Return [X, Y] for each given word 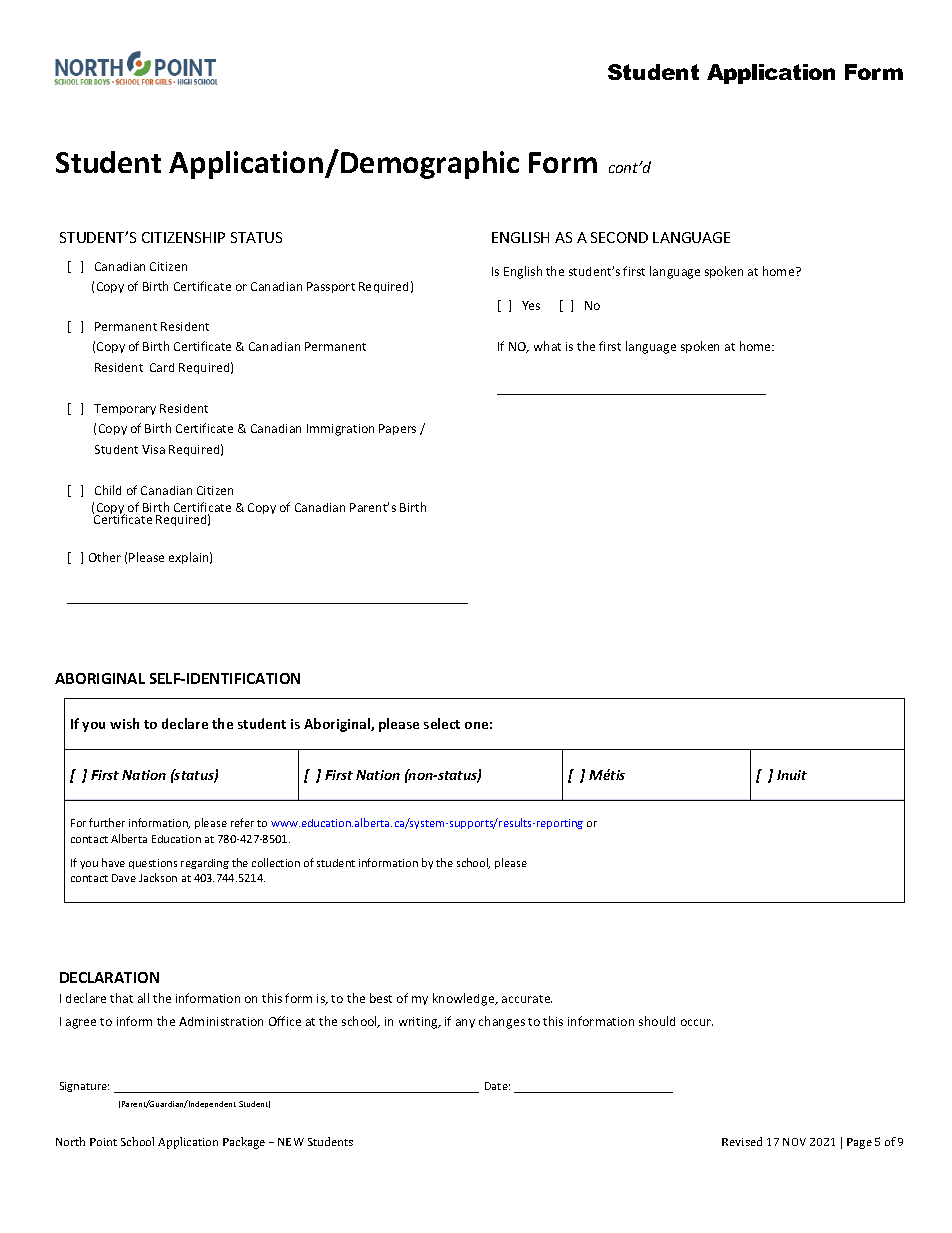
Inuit [792, 775]
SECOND [619, 237]
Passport [331, 287]
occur [697, 1022]
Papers [397, 429]
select [442, 723]
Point [103, 1142]
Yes [531, 305]
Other [105, 557]
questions [153, 864]
